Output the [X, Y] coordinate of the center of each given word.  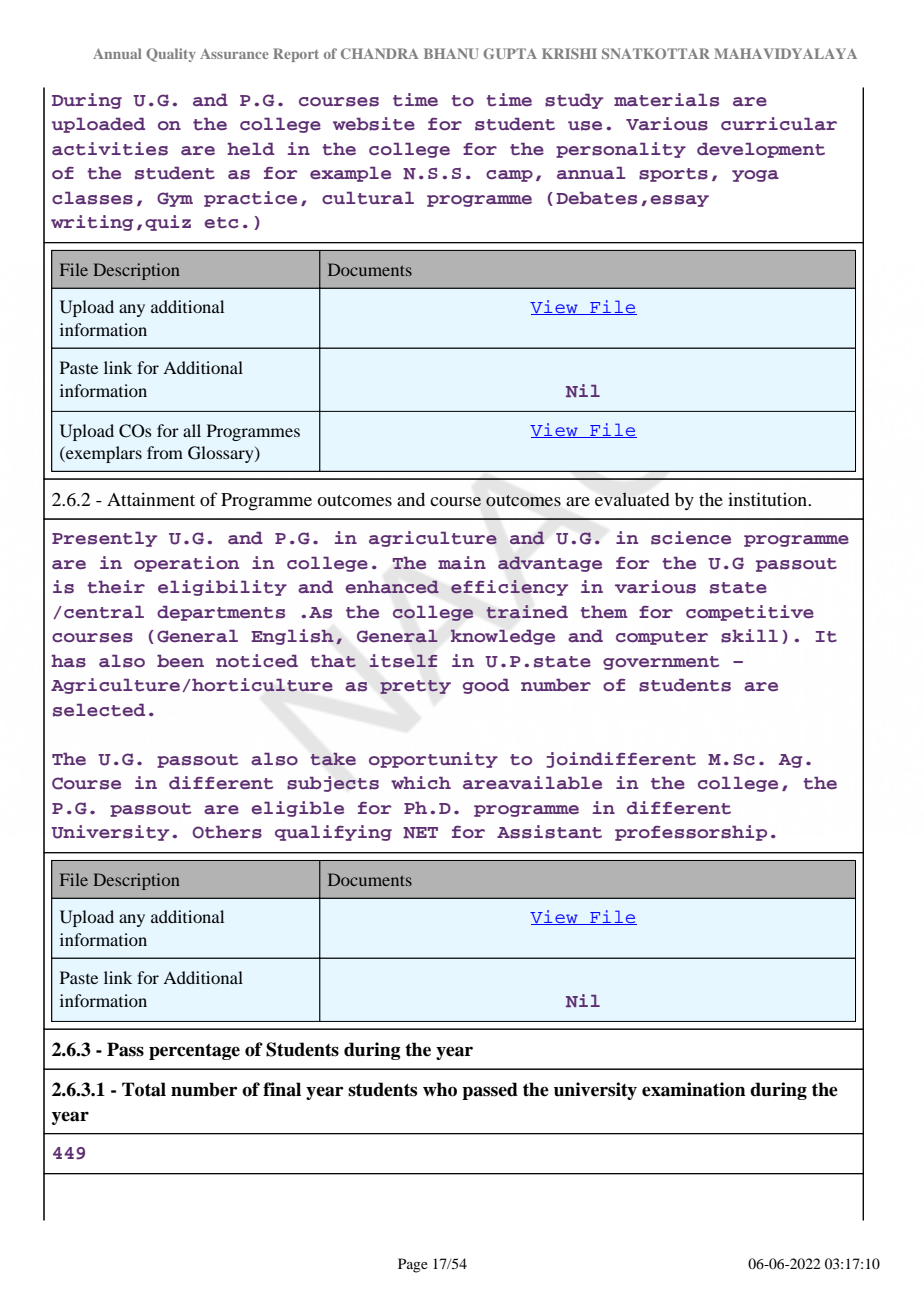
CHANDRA [380, 53]
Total [144, 1089]
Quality [171, 55]
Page [413, 1265]
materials [666, 100]
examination [694, 1089]
